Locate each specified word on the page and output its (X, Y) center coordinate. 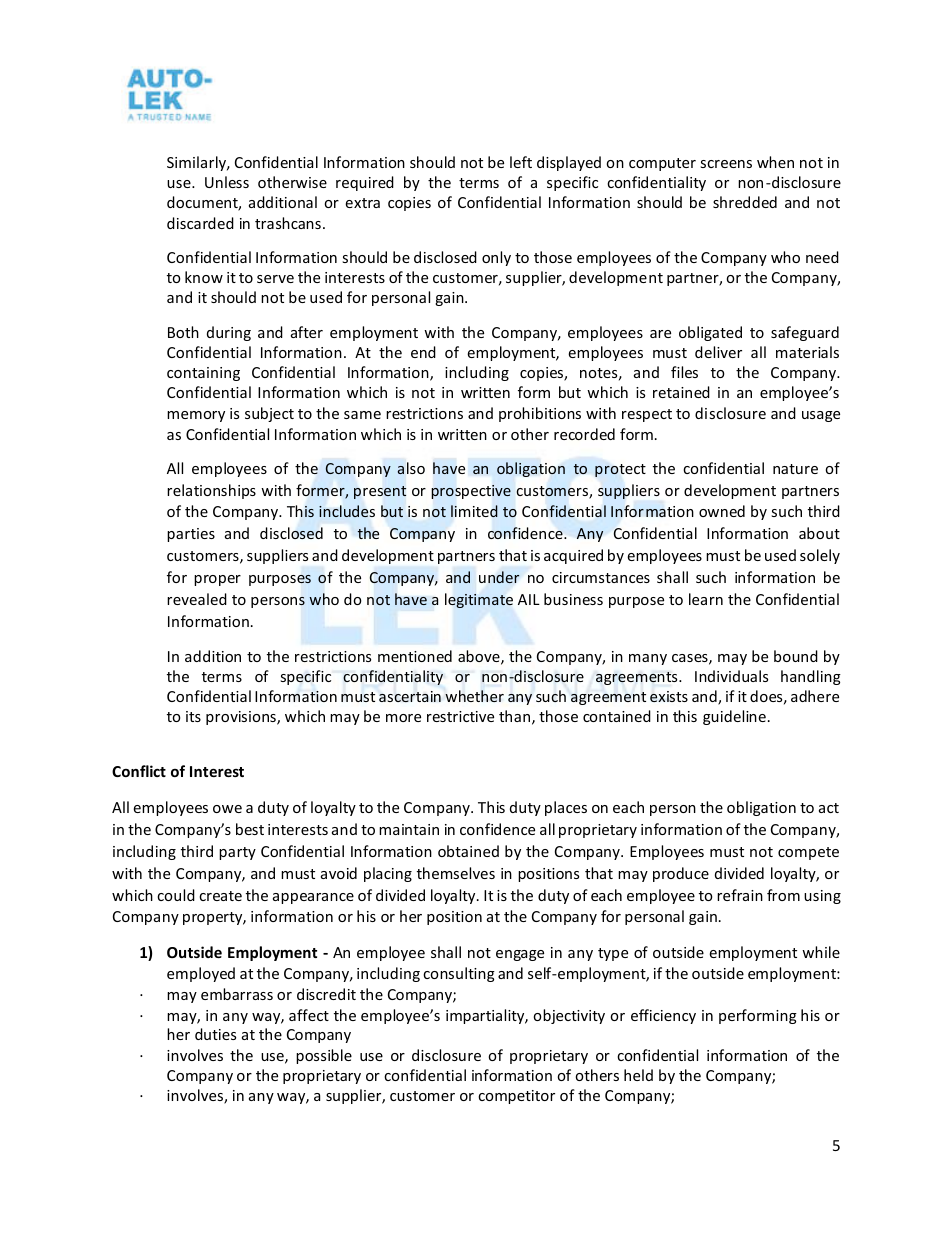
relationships (211, 491)
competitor (516, 1097)
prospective (471, 492)
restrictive (460, 716)
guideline (734, 717)
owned (722, 511)
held (638, 1075)
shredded (745, 202)
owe (227, 809)
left (521, 162)
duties (215, 1034)
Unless (227, 182)
